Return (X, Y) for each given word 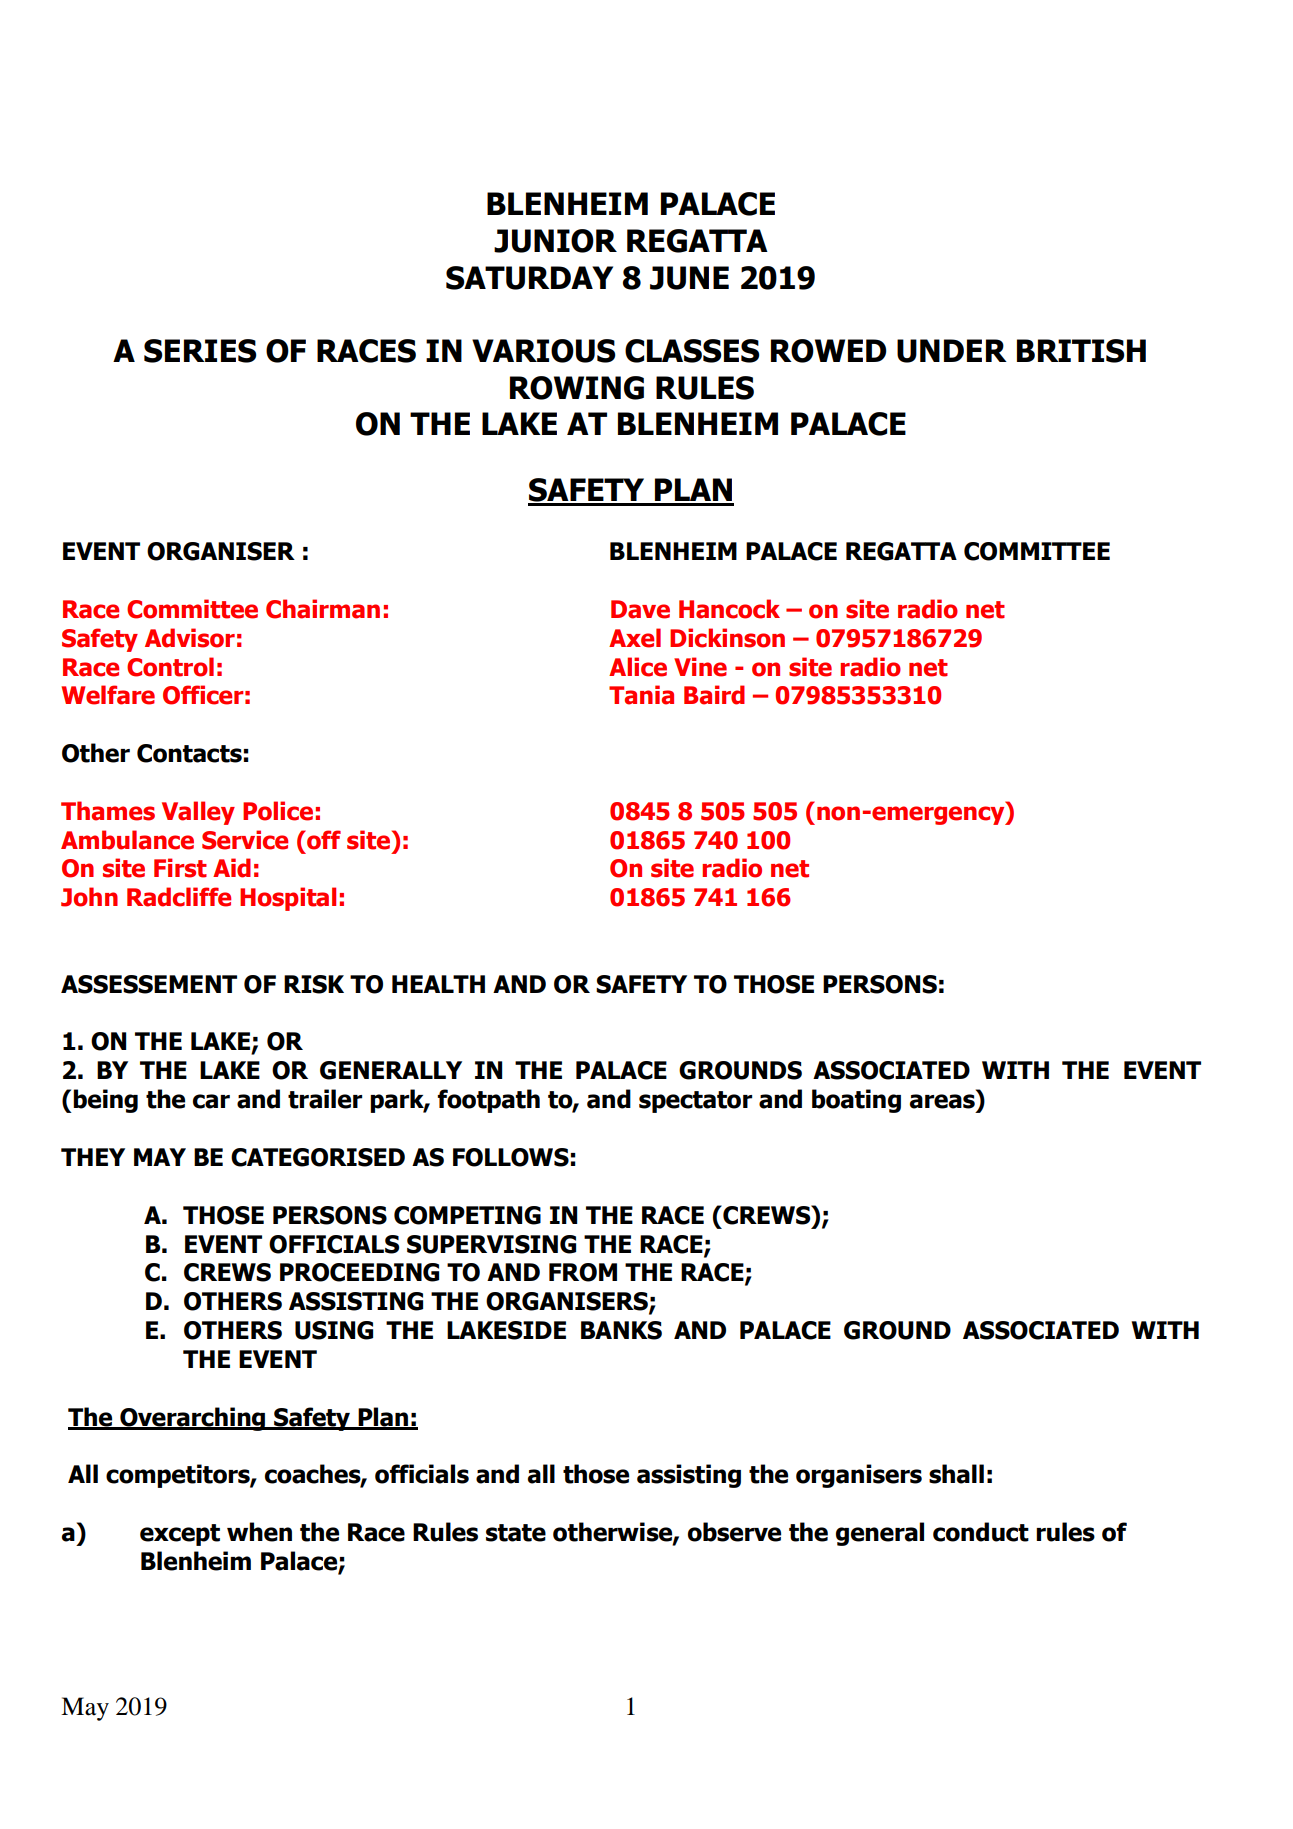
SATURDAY (529, 278)
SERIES (200, 351)
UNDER (952, 351)
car (211, 1101)
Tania (641, 695)
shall (956, 1474)
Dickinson (727, 638)
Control (170, 667)
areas (942, 1101)
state (516, 1533)
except (180, 1535)
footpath (488, 1101)
